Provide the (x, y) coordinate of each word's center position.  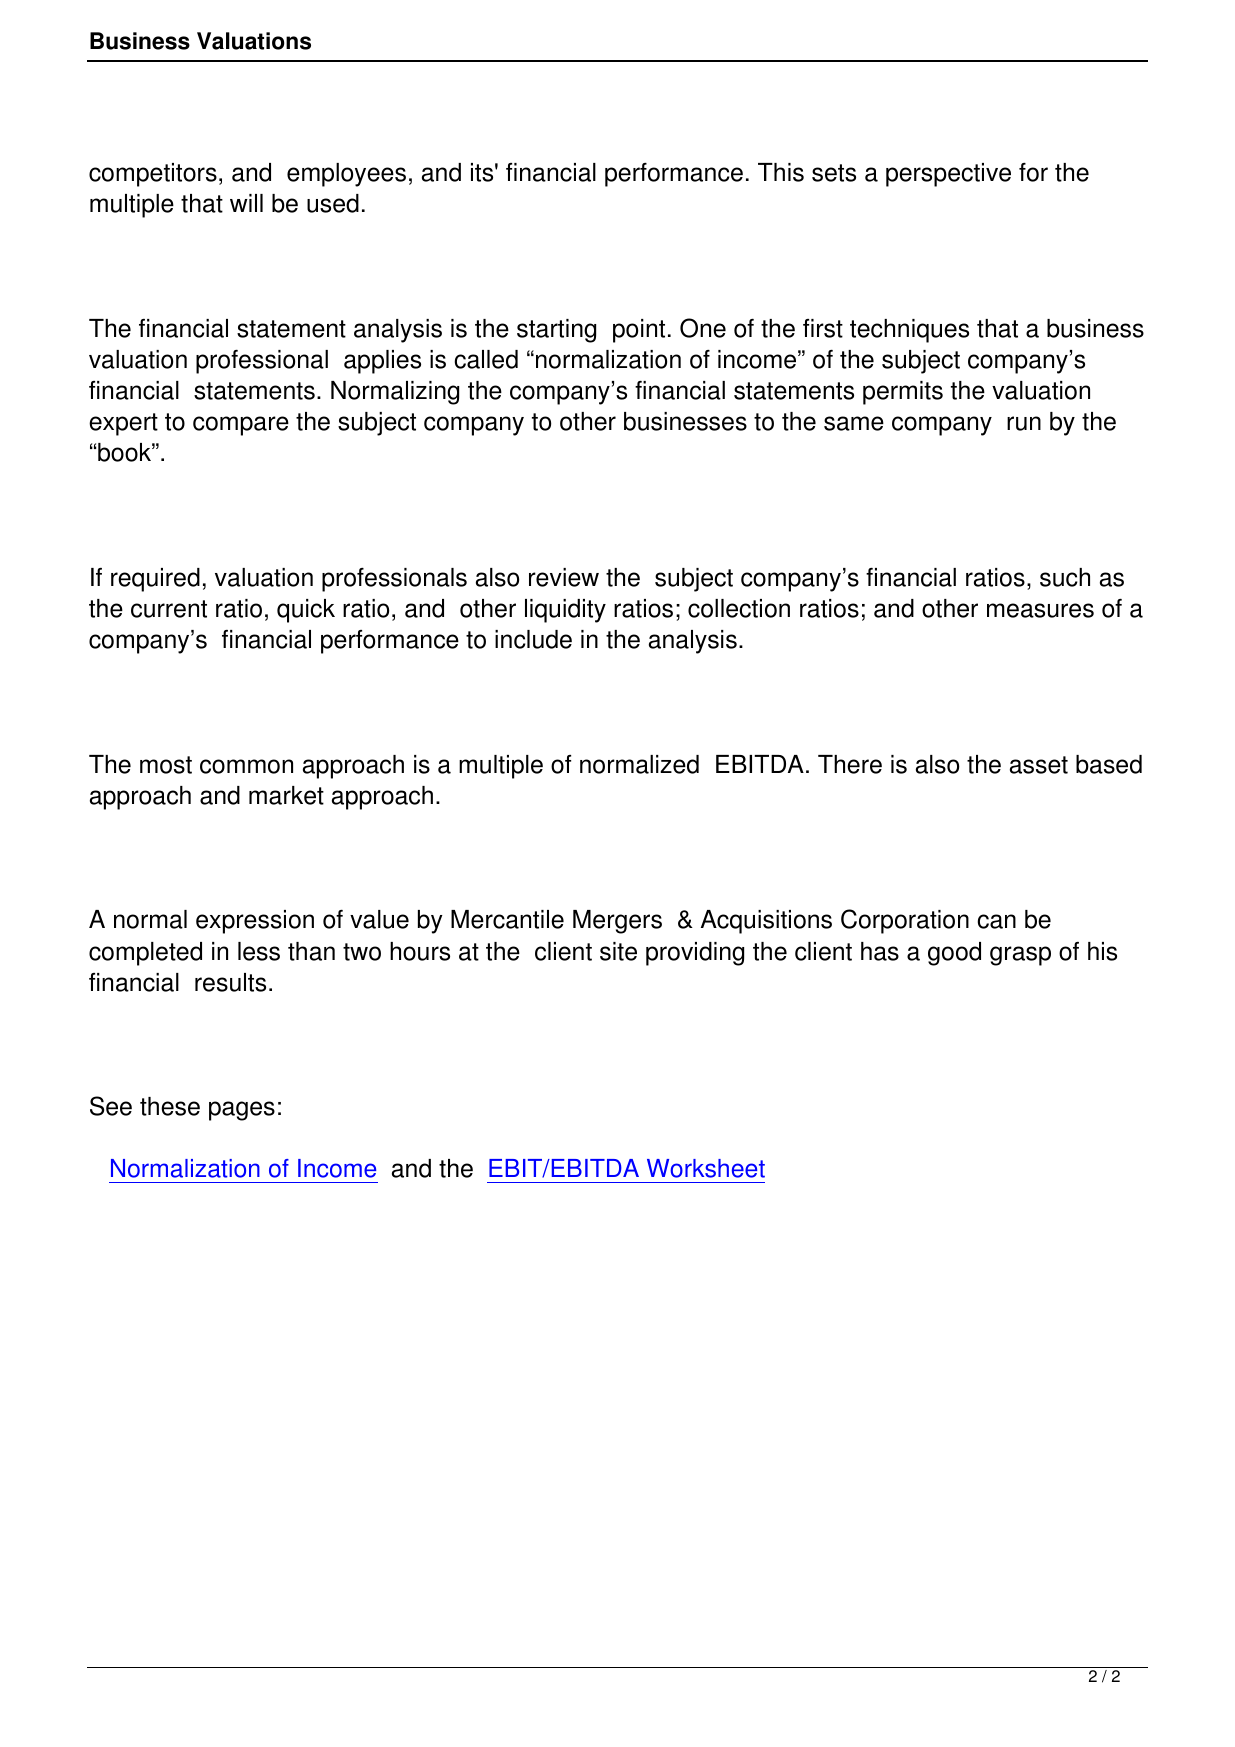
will (246, 203)
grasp (1020, 956)
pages (242, 1111)
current (169, 609)
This (781, 172)
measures (1040, 610)
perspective (948, 175)
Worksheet (706, 1168)
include (533, 639)
